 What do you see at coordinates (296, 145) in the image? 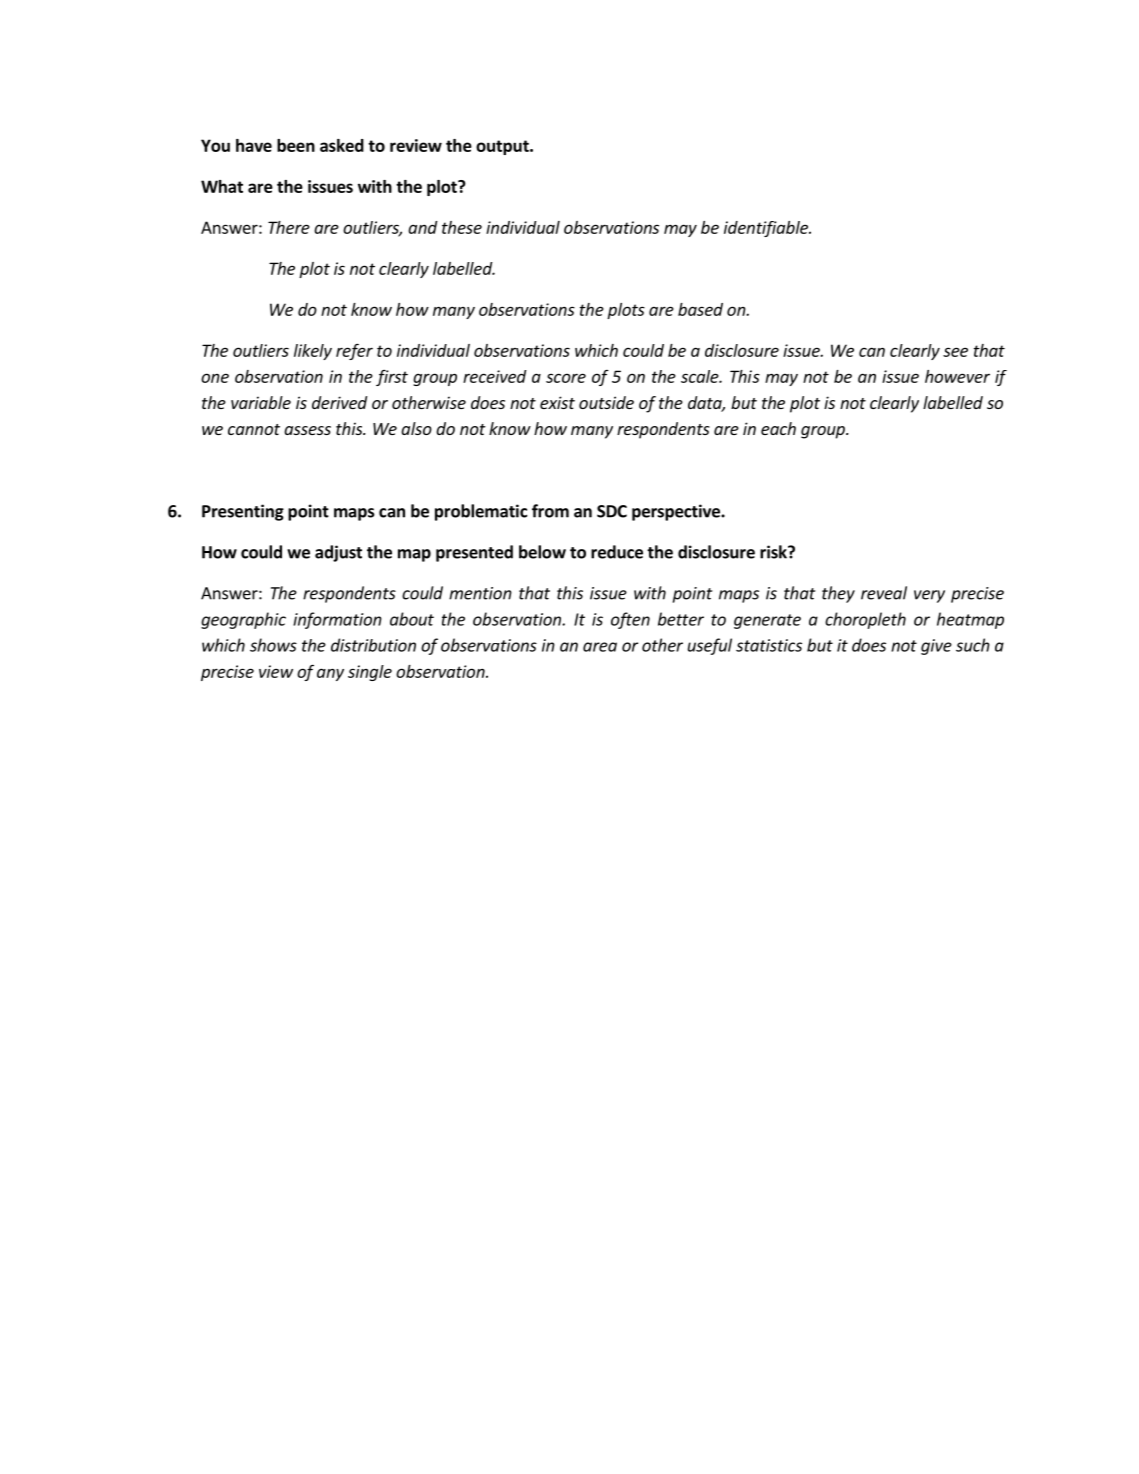
I see `been` at bounding box center [296, 145].
